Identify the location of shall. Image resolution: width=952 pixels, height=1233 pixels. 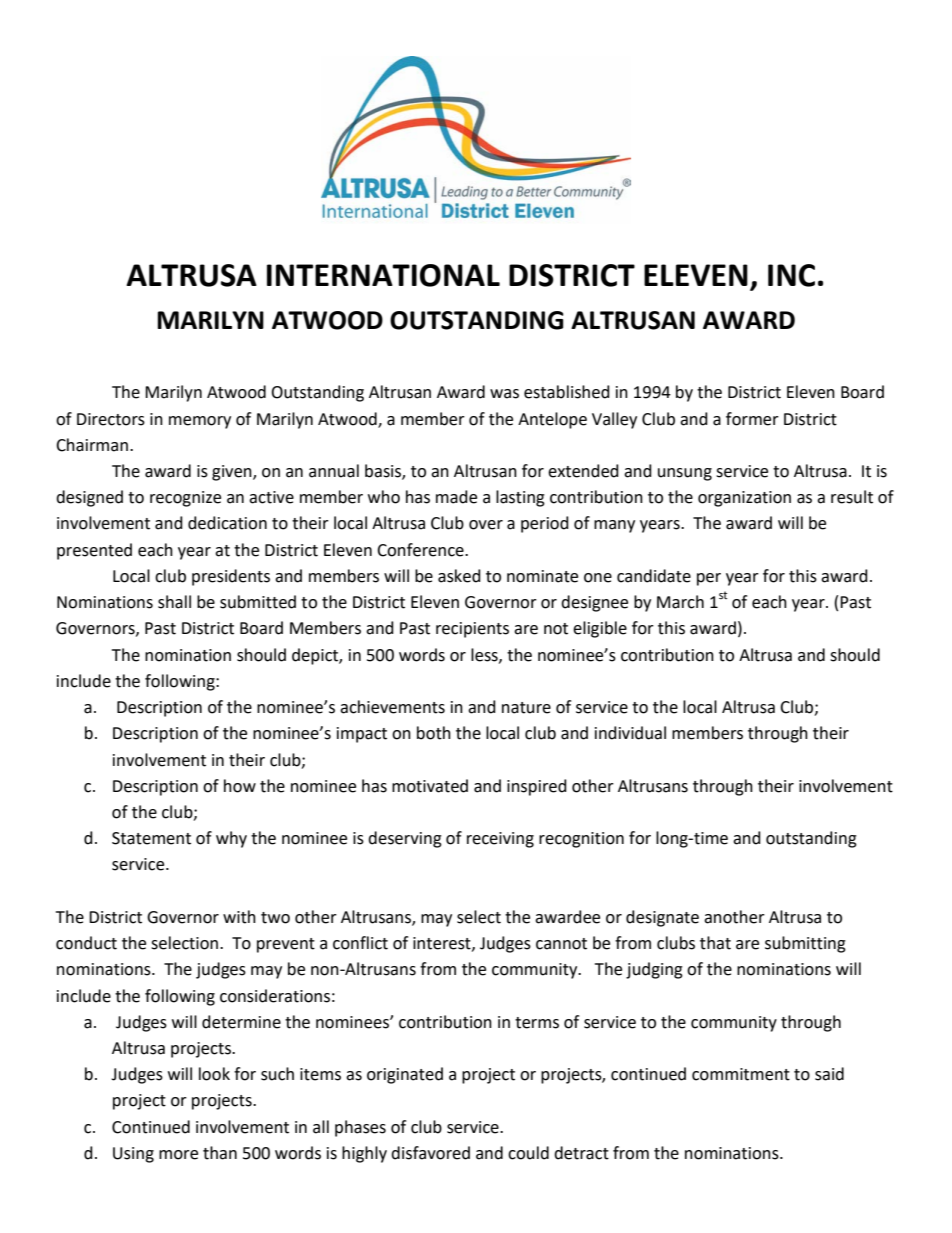
(174, 602).
